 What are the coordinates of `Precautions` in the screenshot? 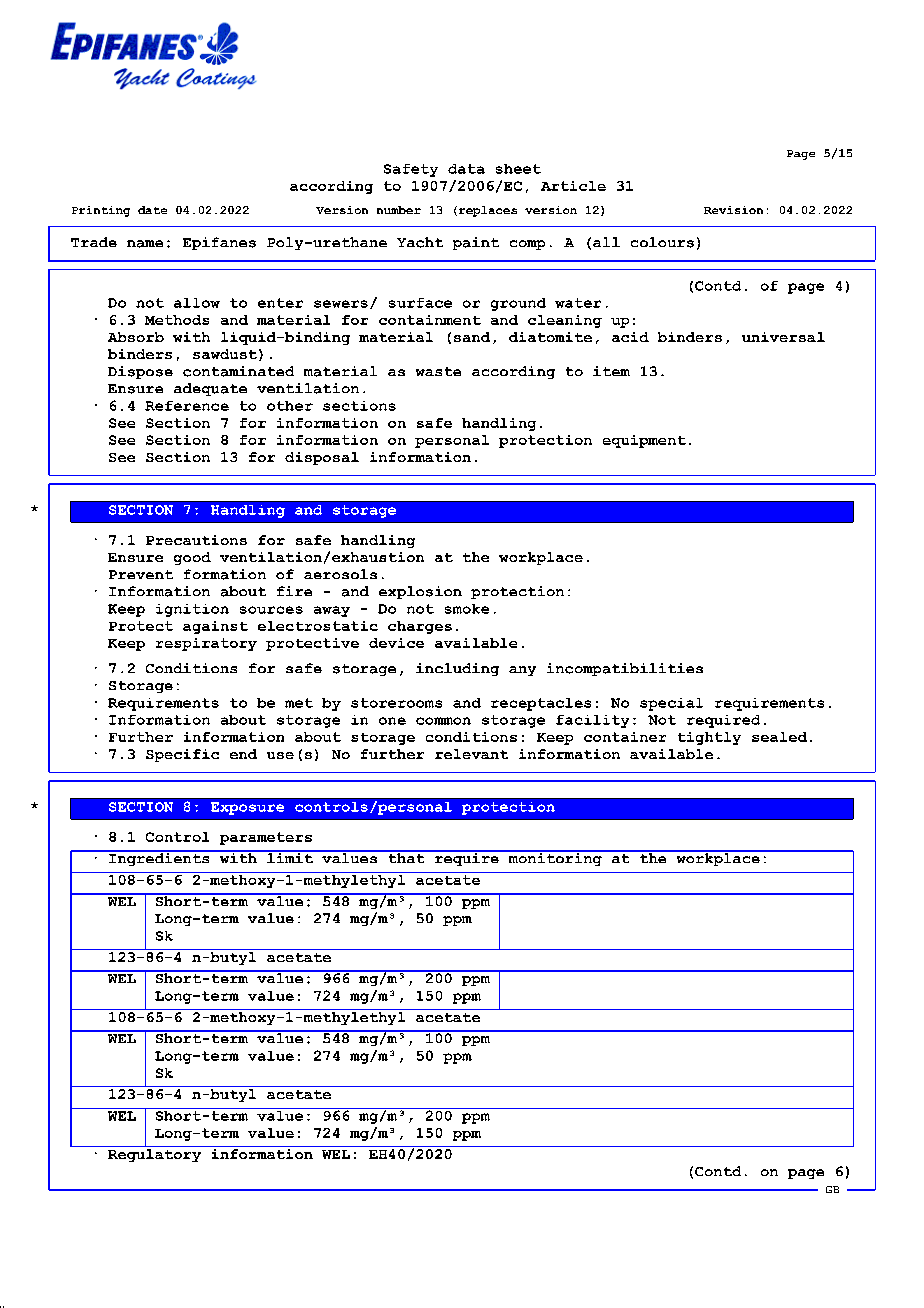 It's located at (196, 540).
